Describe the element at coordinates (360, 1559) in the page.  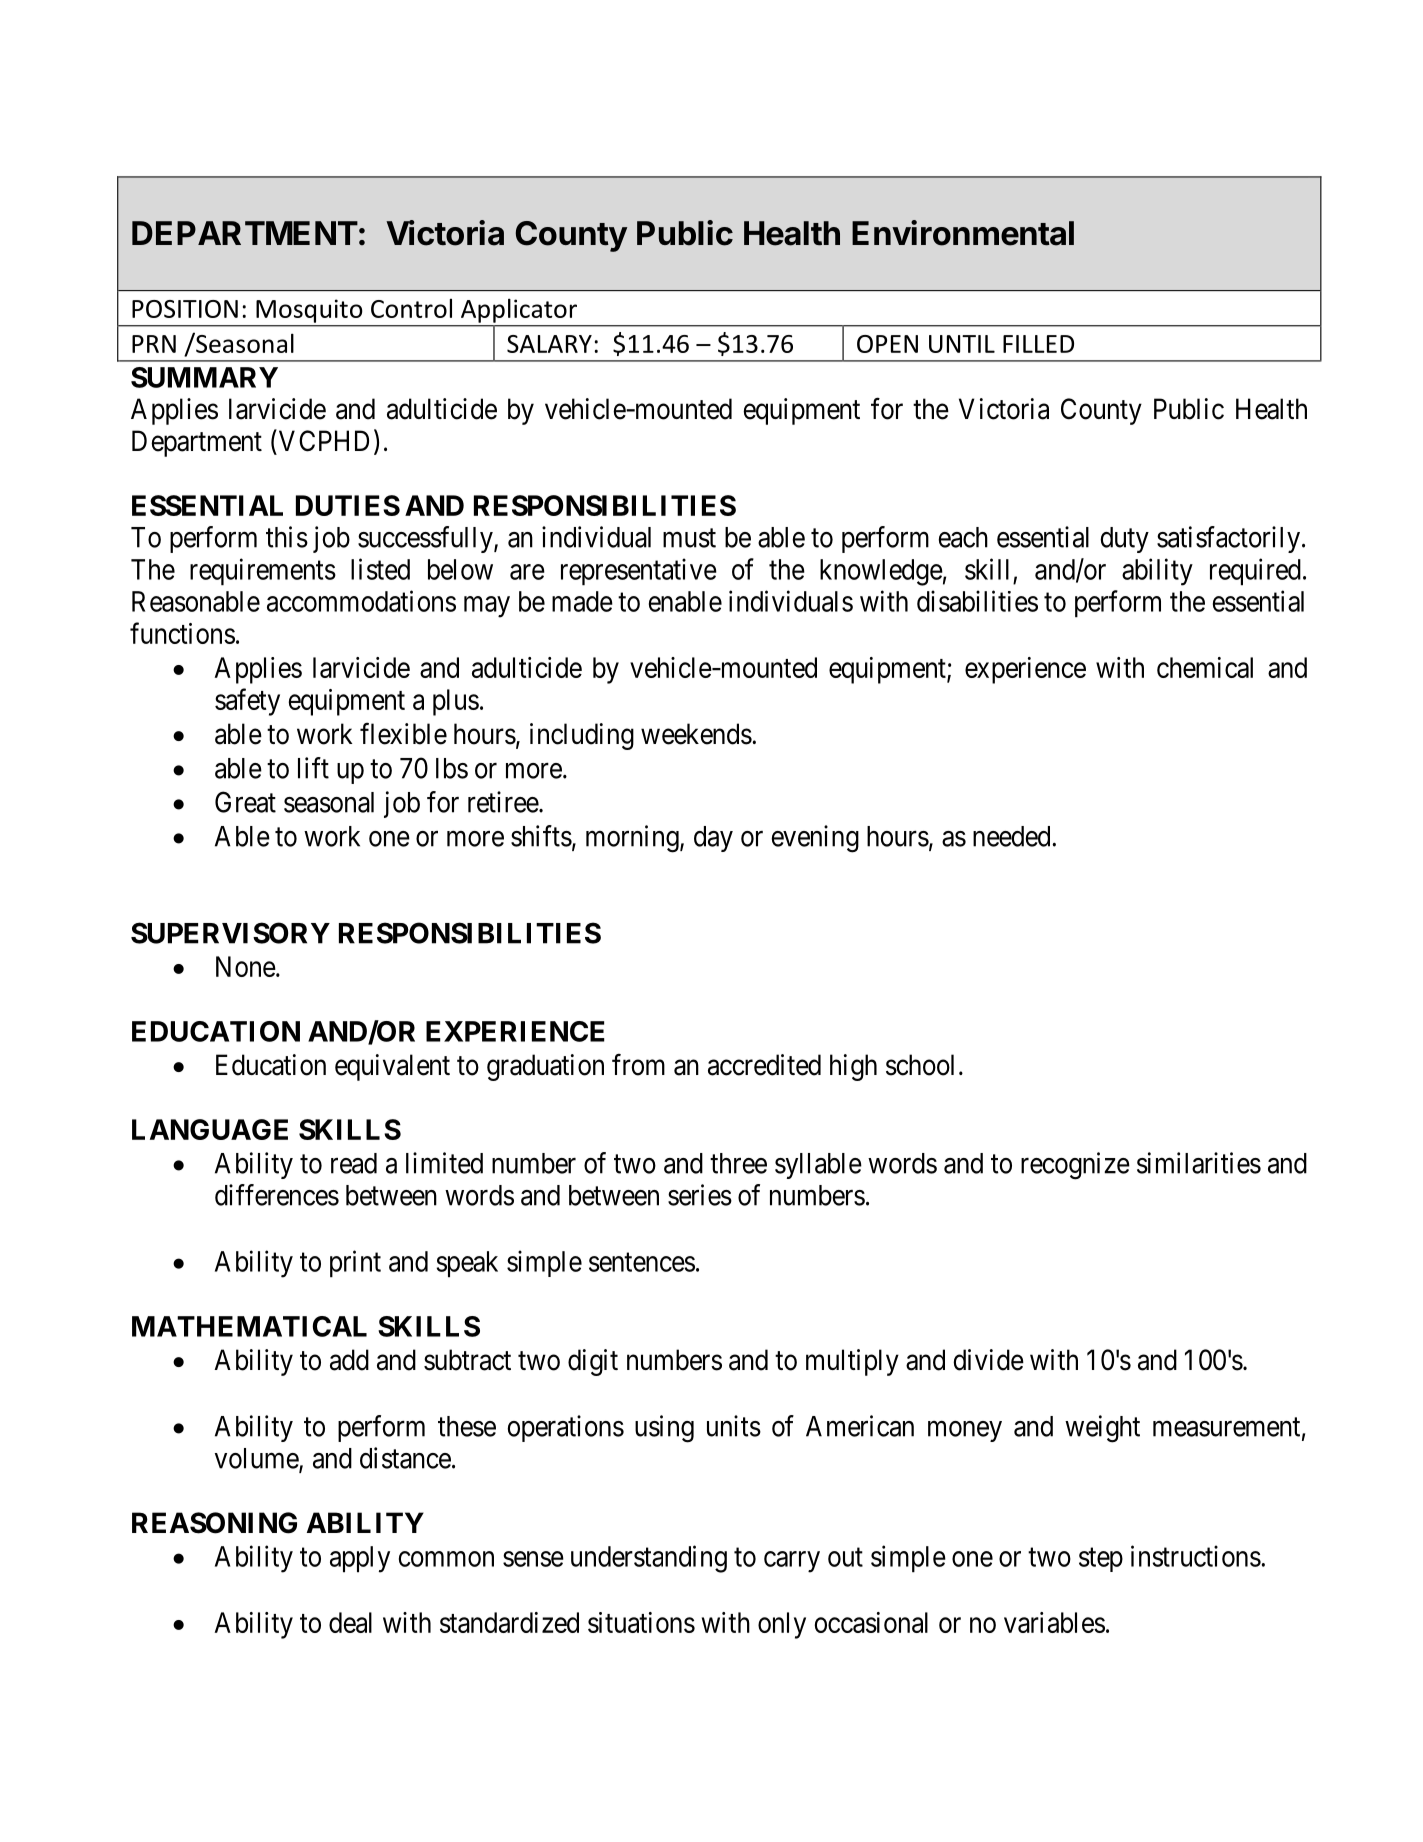
I see `apply` at that location.
